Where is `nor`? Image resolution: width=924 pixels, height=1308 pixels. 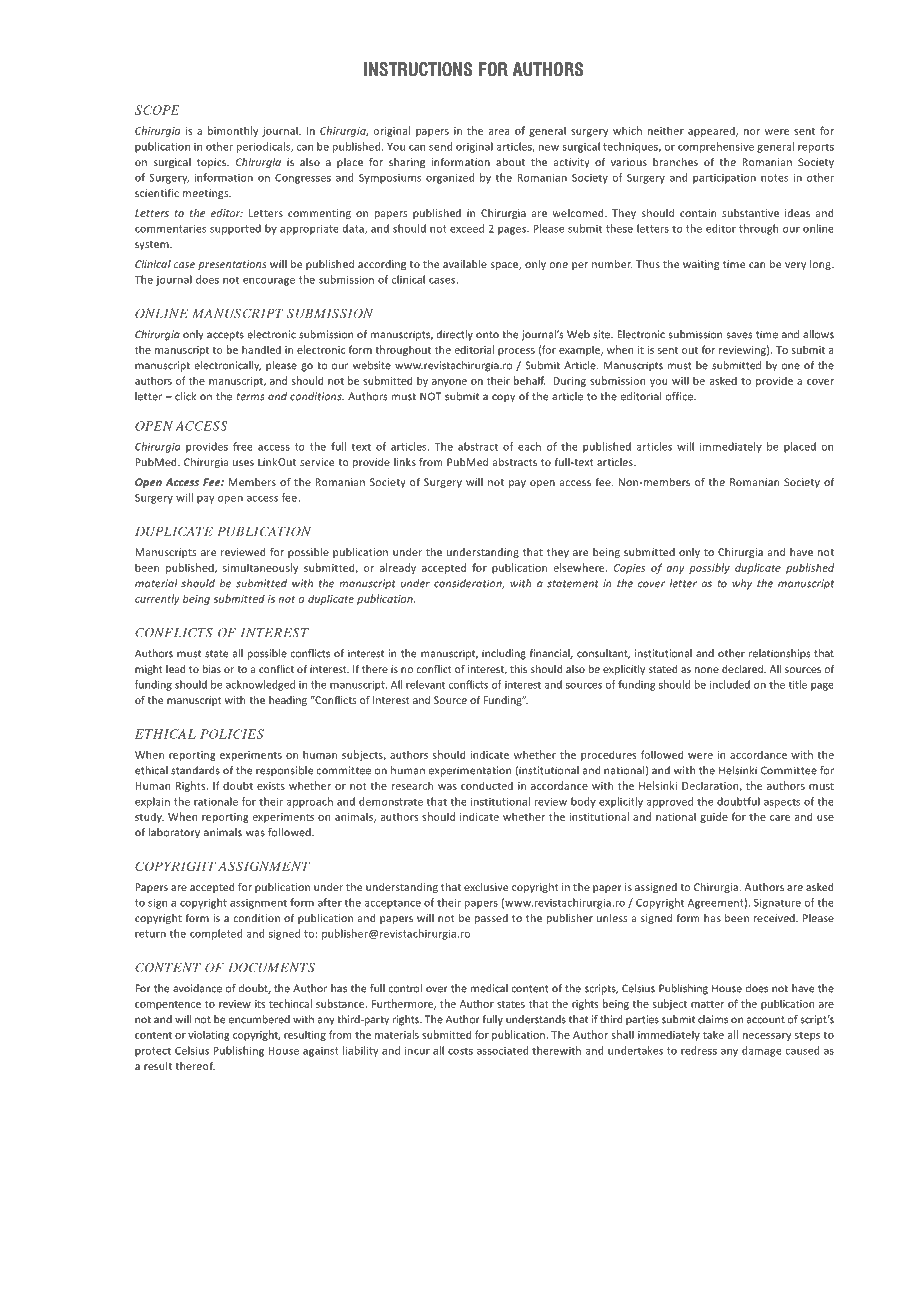
nor is located at coordinates (752, 132).
